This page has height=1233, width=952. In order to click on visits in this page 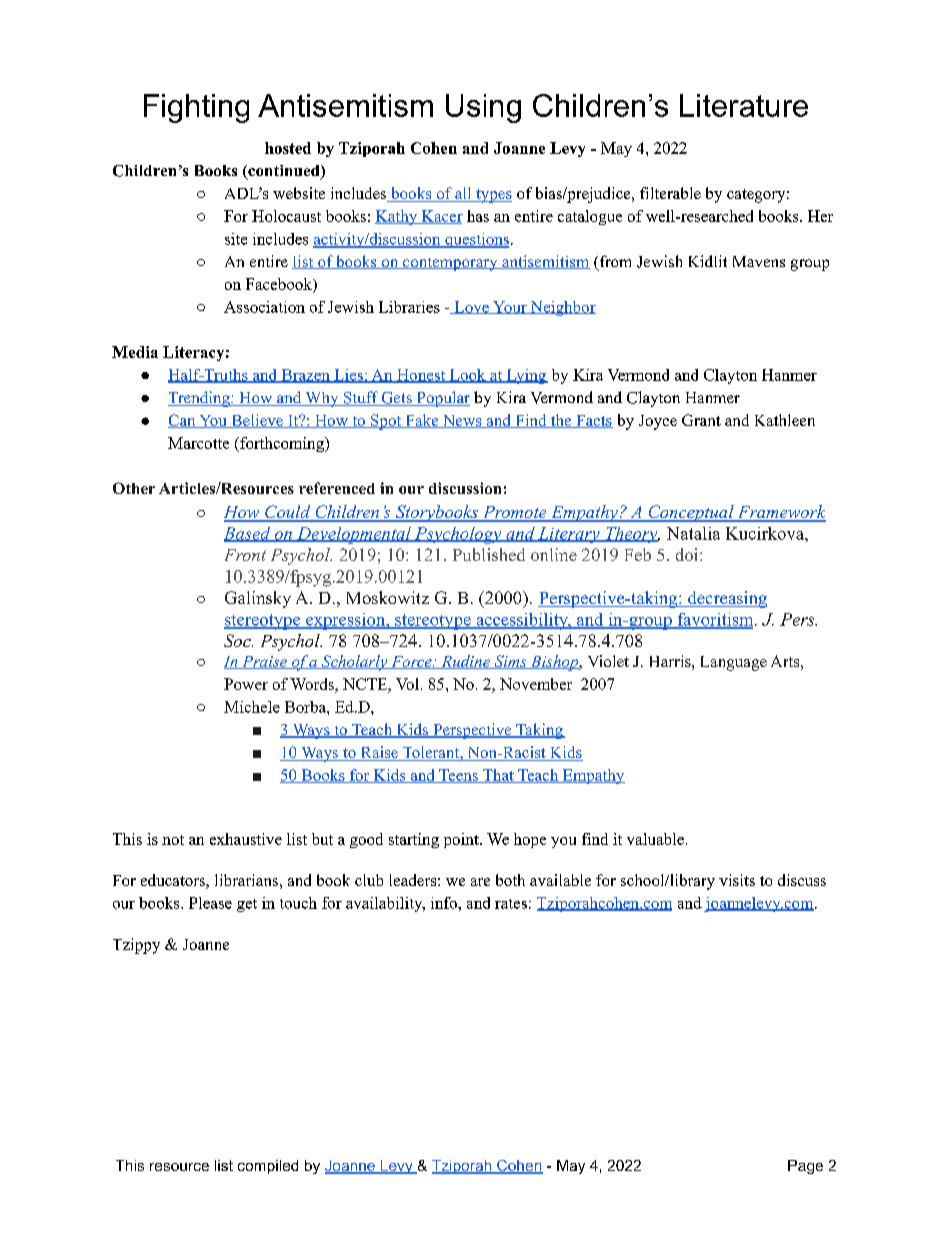, I will do `click(737, 880)`.
